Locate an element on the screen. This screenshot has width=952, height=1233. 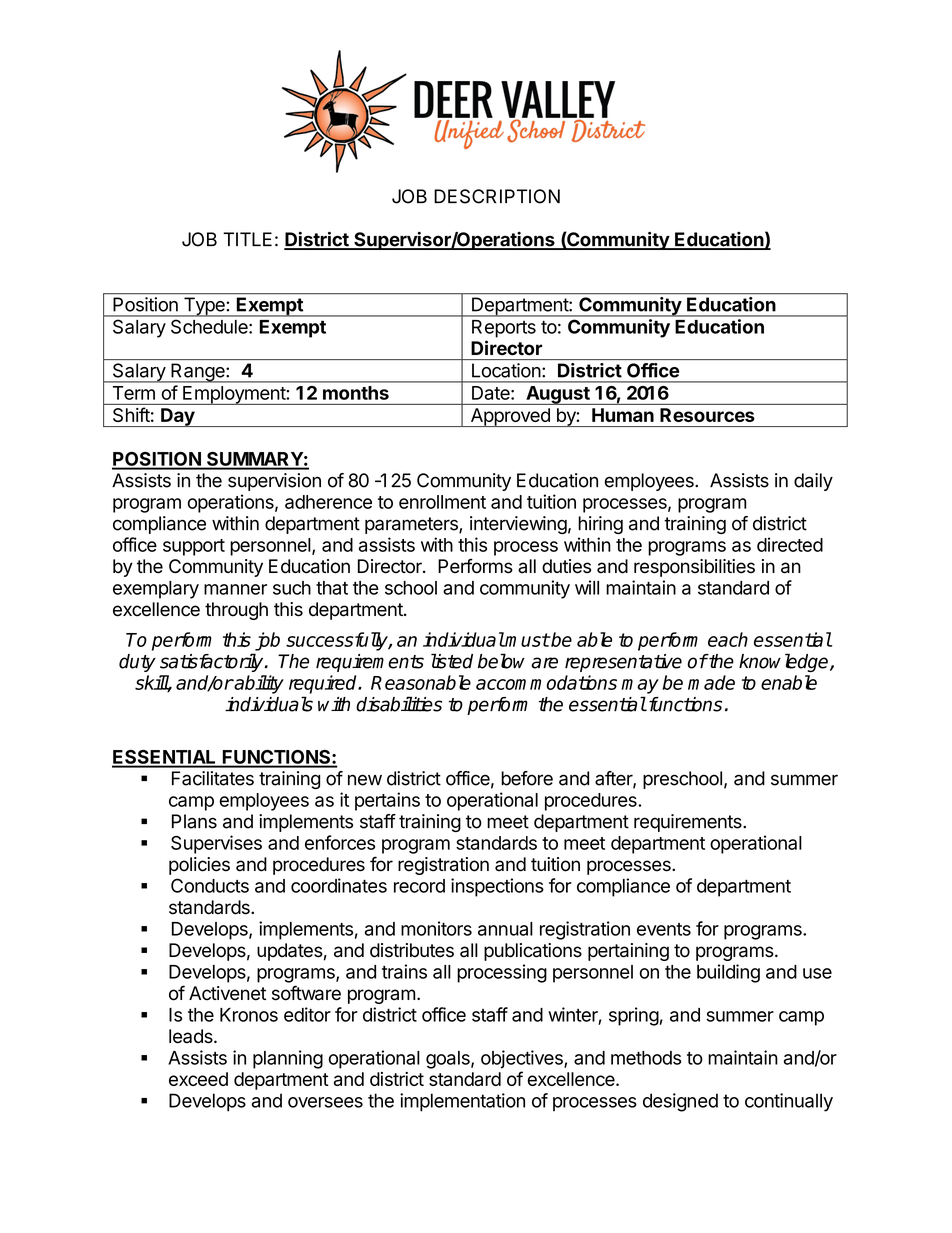
inspections is located at coordinates (497, 887).
